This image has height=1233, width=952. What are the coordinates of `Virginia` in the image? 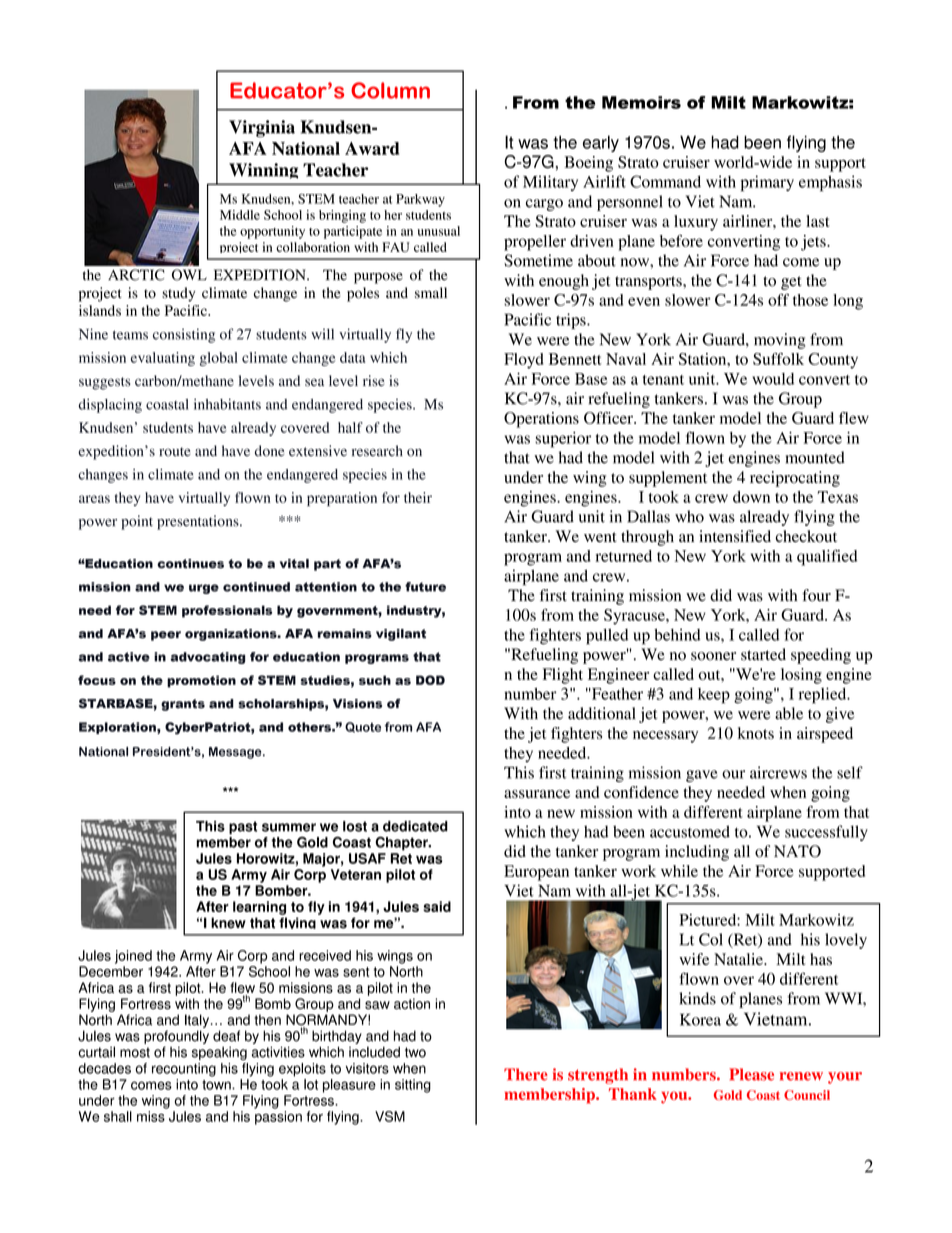 It's located at (262, 128).
